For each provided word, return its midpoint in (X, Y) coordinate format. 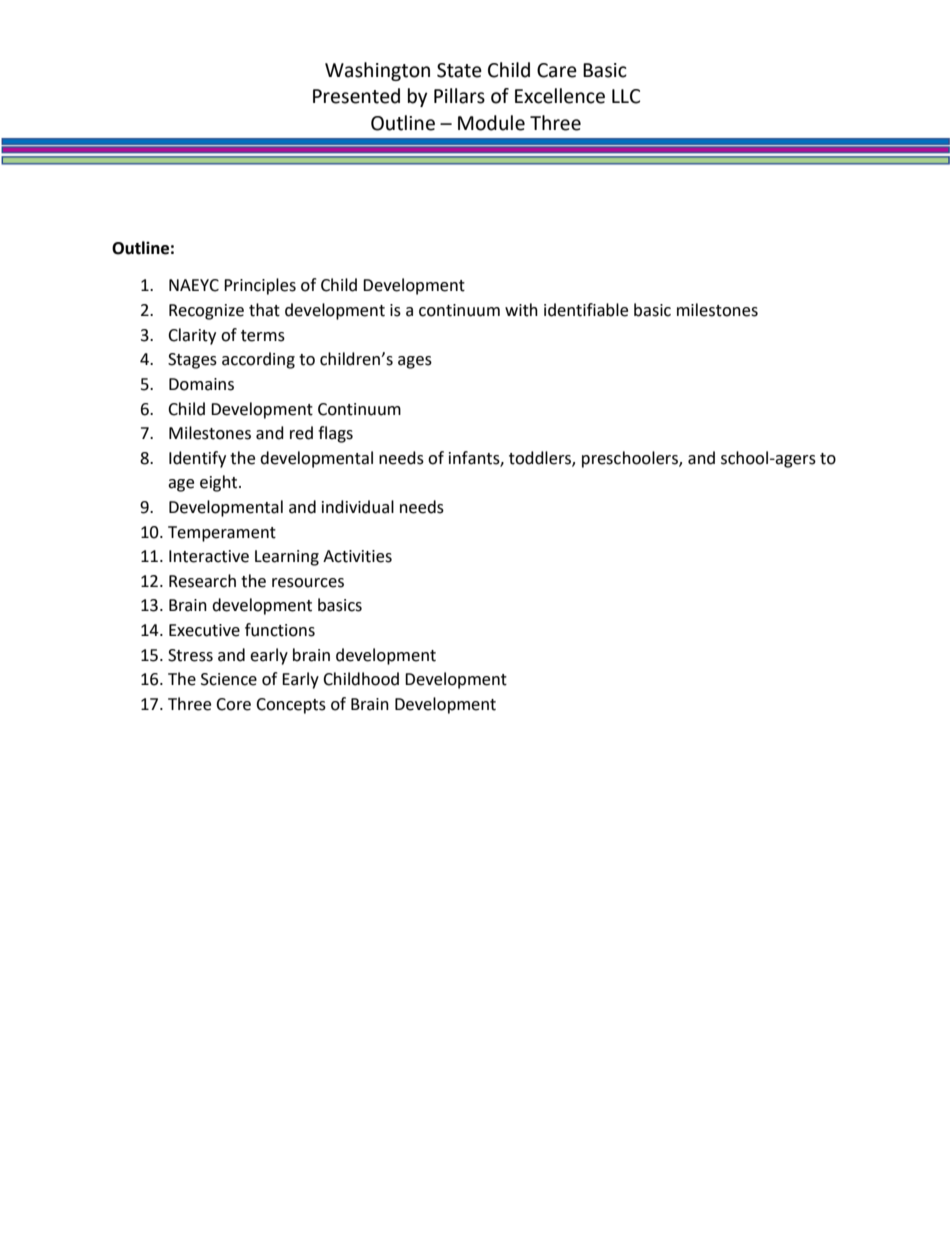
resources (308, 583)
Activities (357, 556)
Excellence (560, 96)
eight (220, 483)
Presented (356, 96)
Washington (377, 71)
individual (358, 507)
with (521, 310)
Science (229, 679)
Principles (260, 286)
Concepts (291, 706)
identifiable (586, 310)
